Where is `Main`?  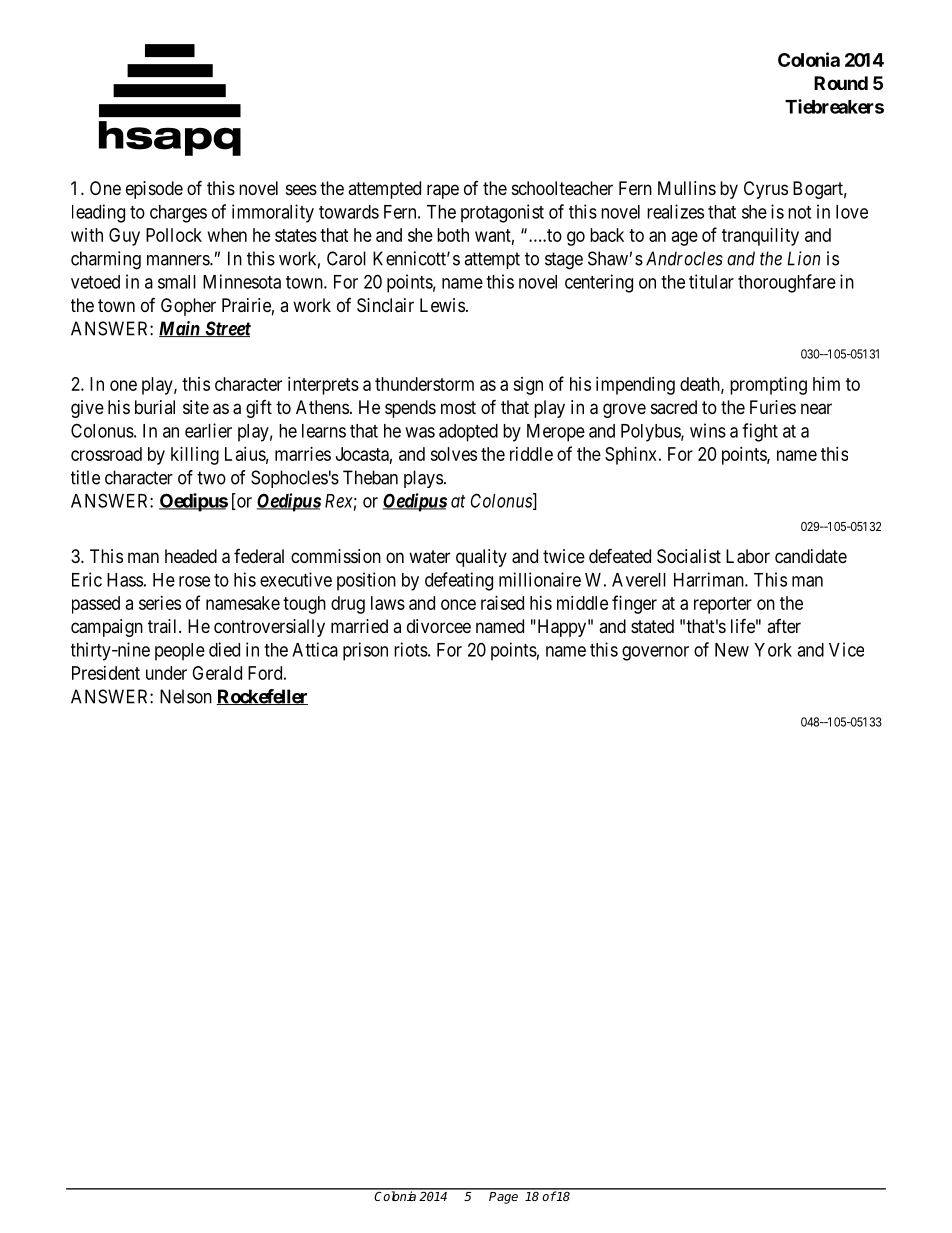 Main is located at coordinates (180, 329).
